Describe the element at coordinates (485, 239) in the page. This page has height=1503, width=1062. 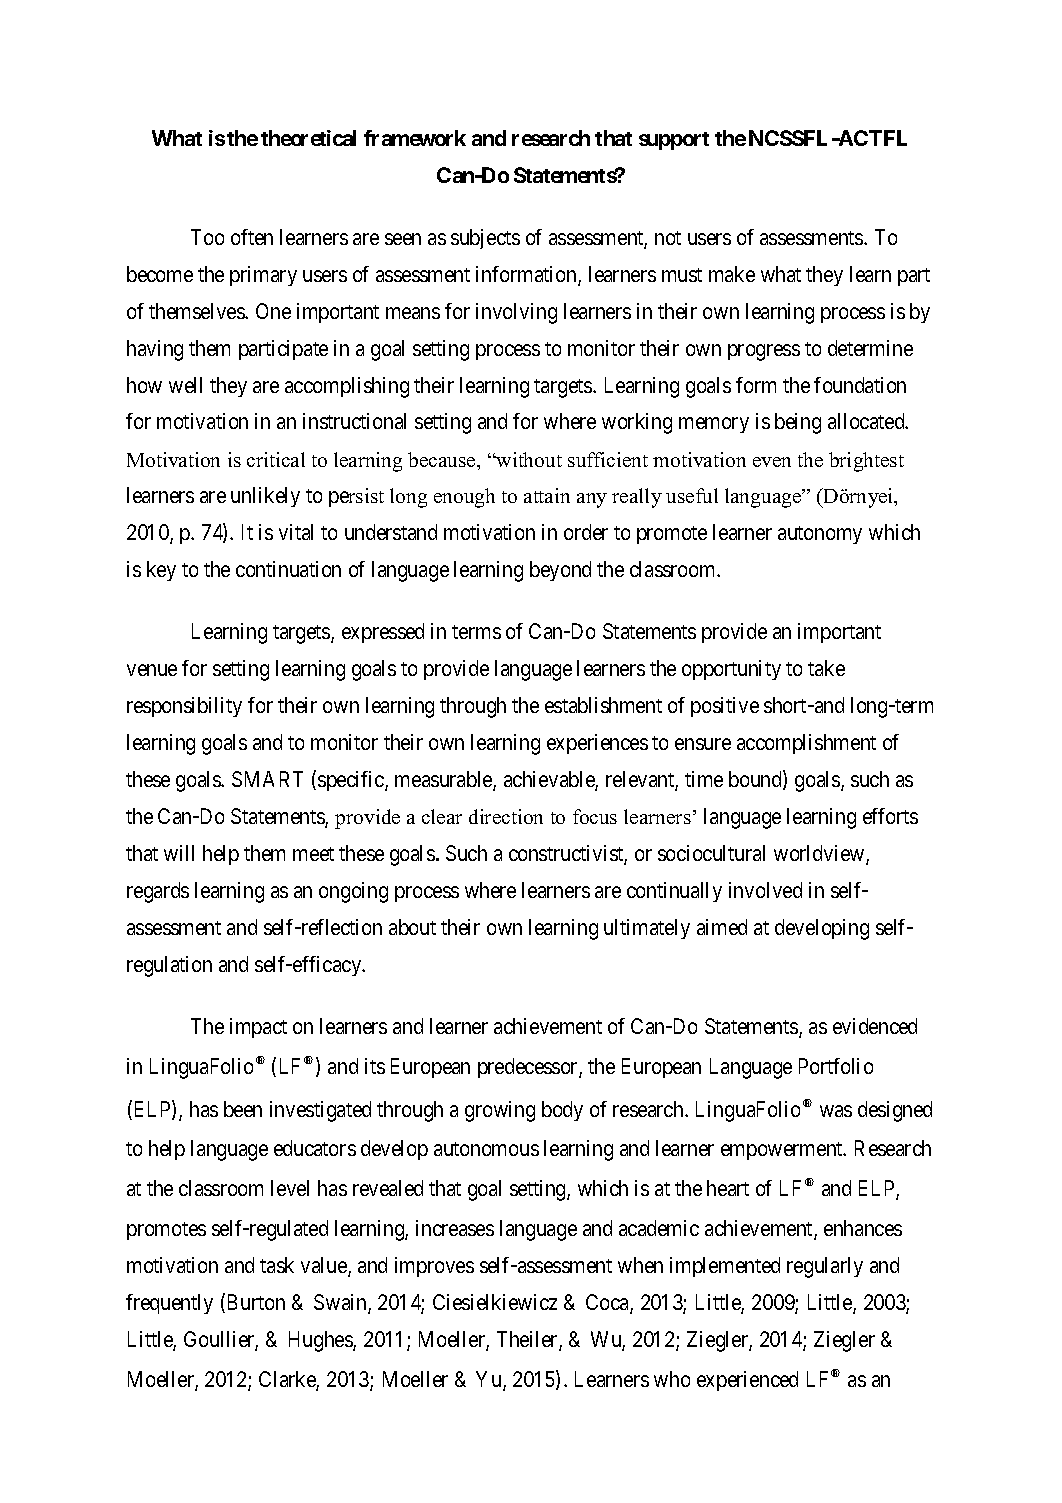
I see `subjects` at that location.
